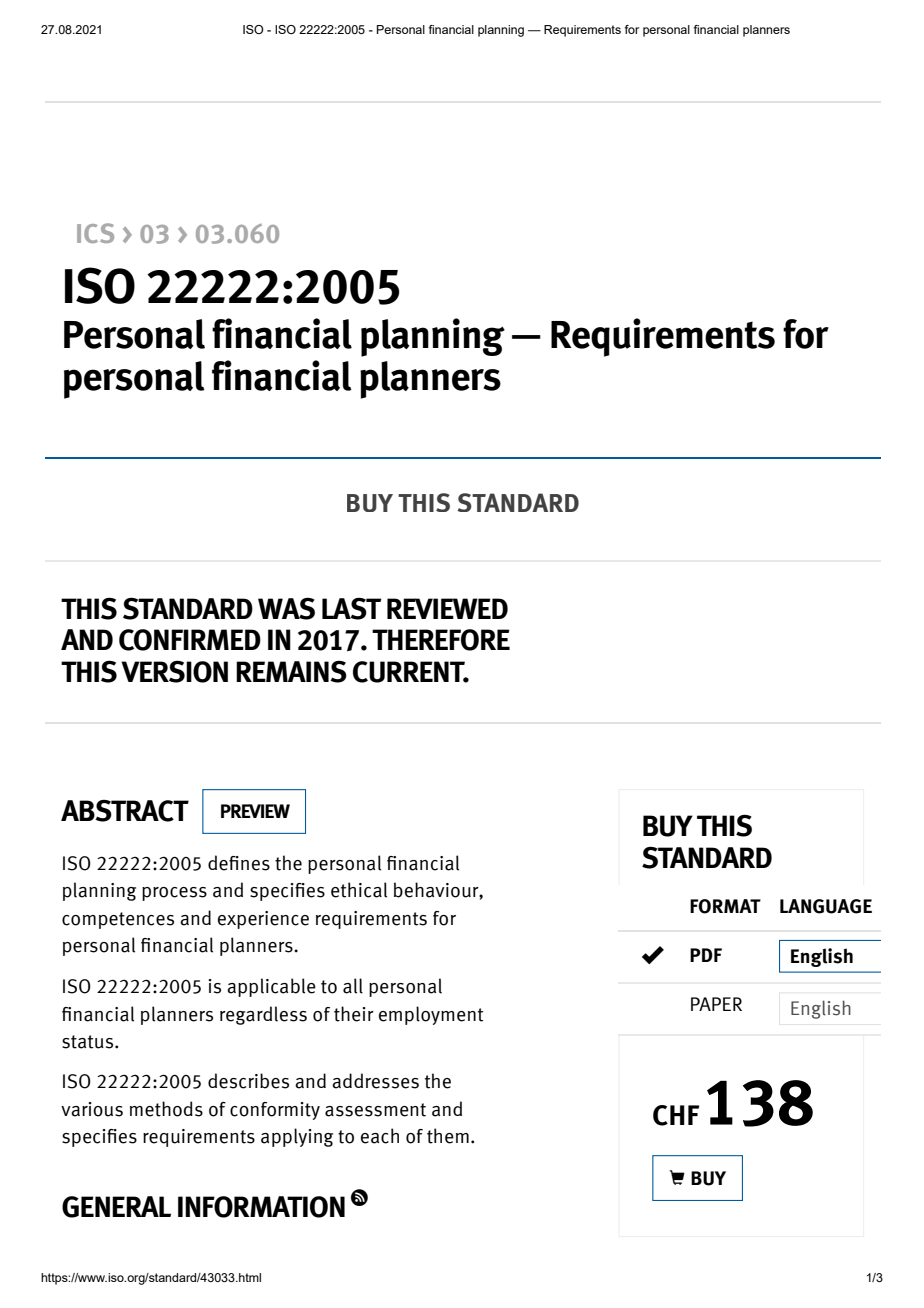 The height and width of the image is (1308, 924). Describe the element at coordinates (95, 233) in the image. I see `ICS` at that location.
